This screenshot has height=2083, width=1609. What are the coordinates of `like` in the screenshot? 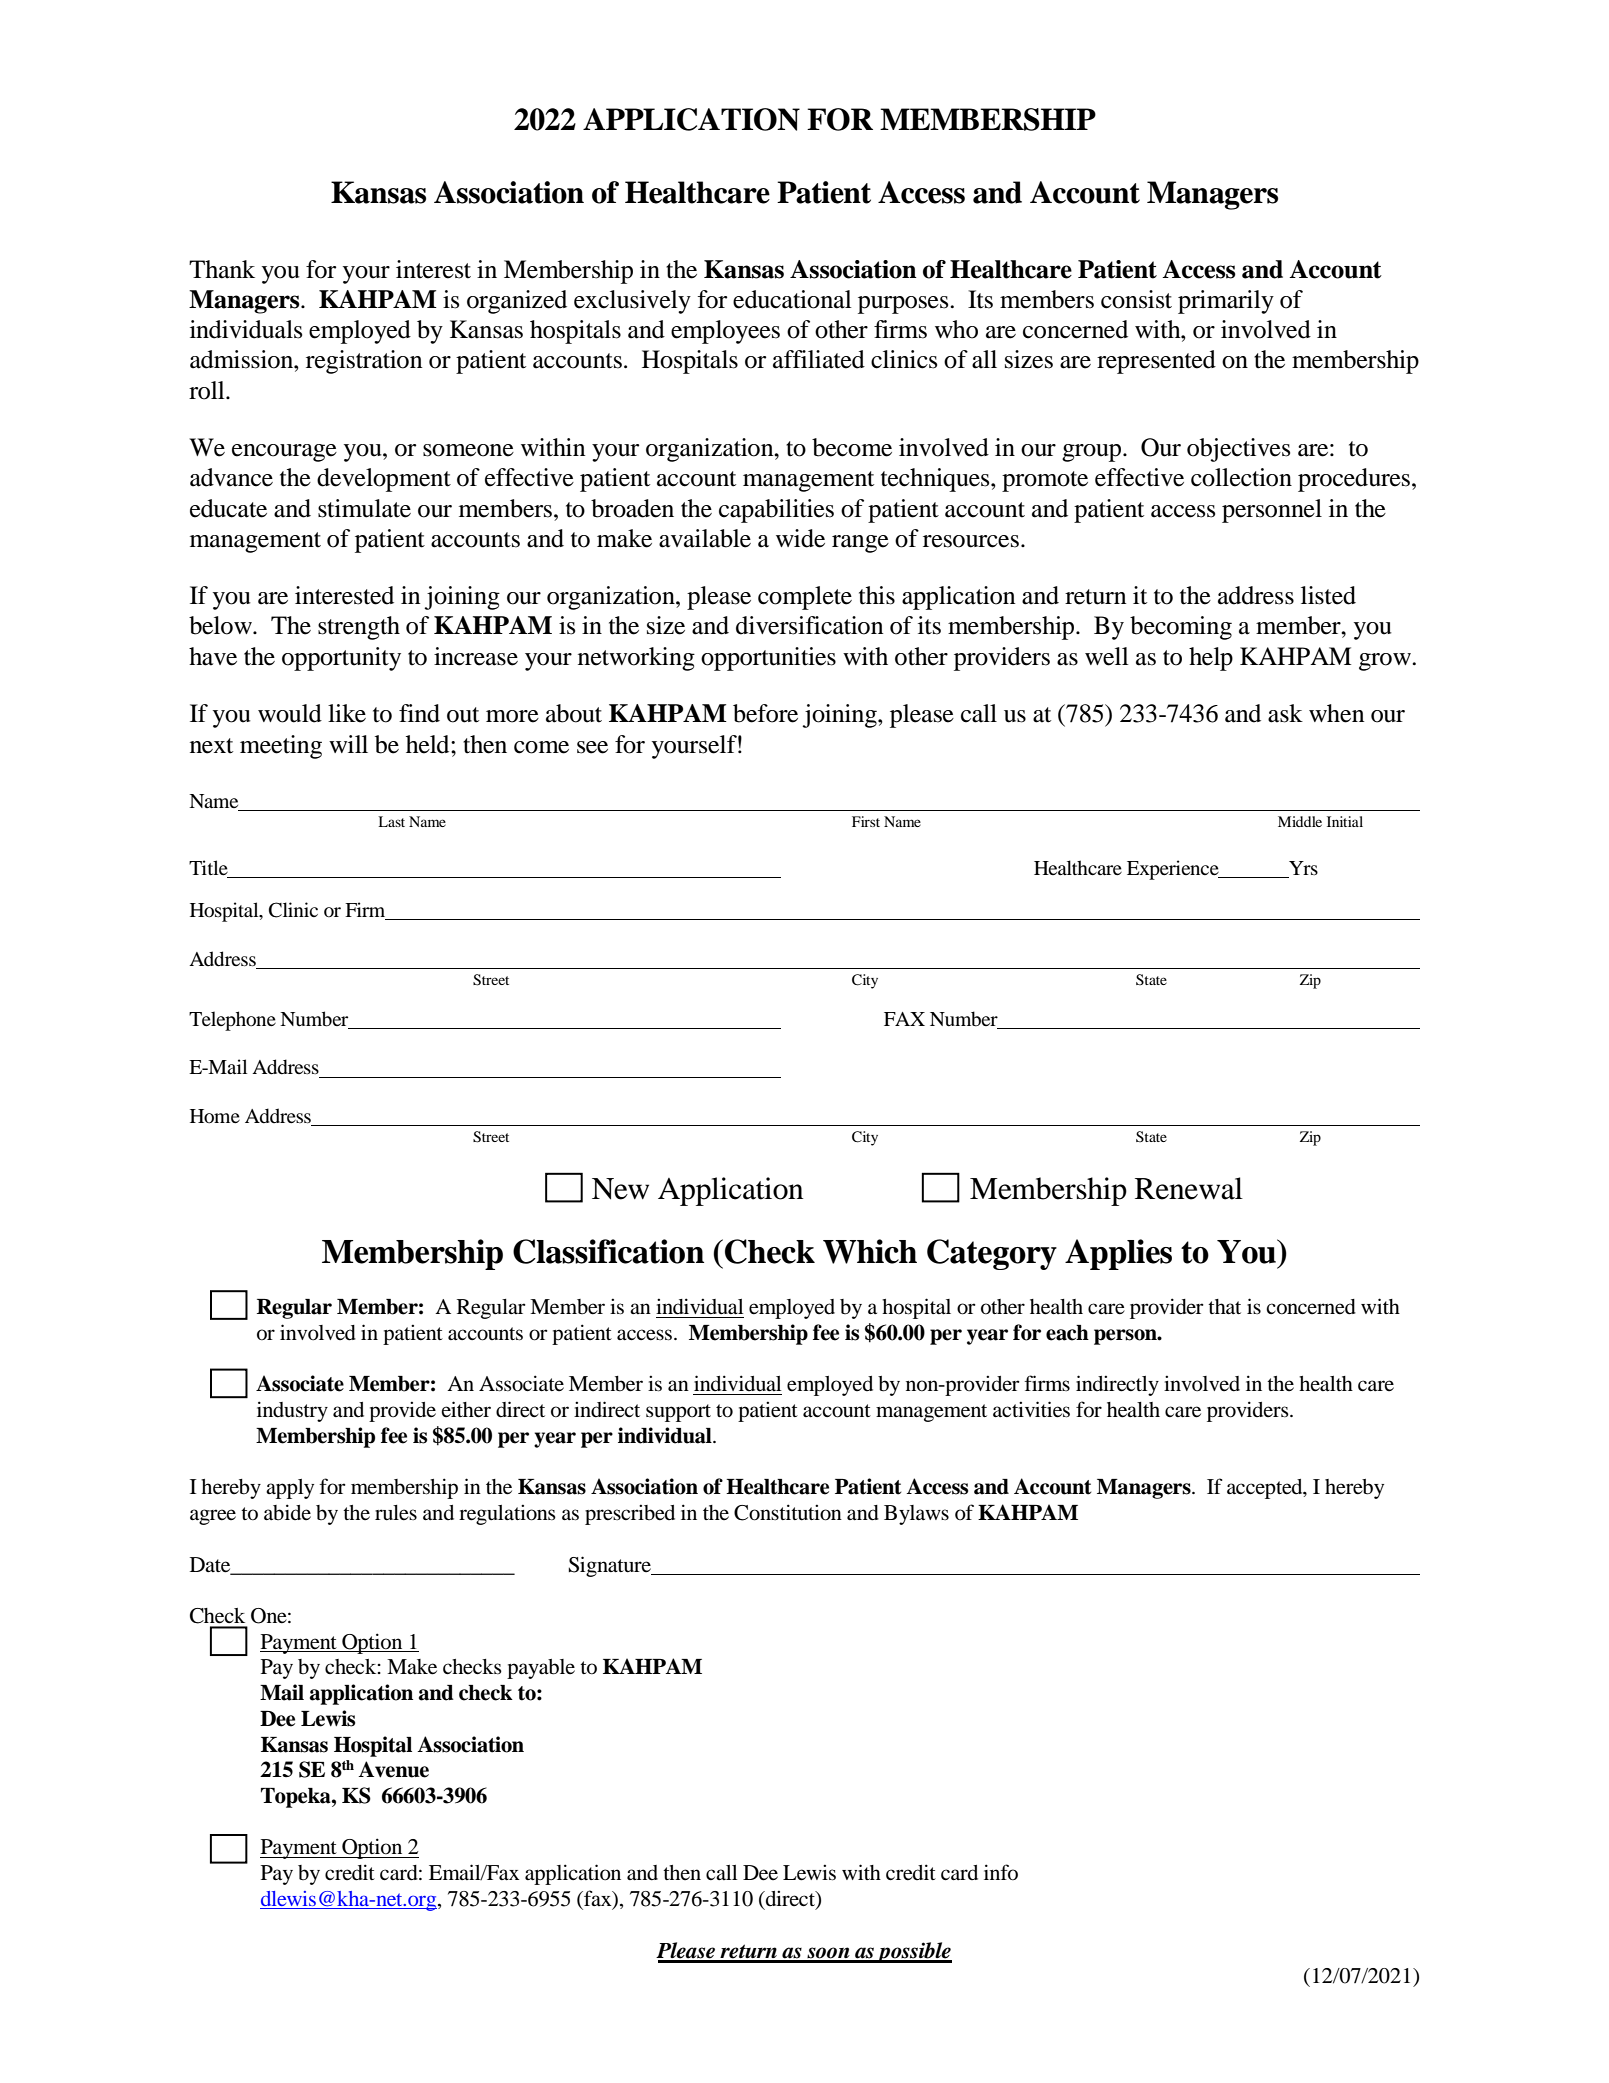 It's located at (347, 713).
